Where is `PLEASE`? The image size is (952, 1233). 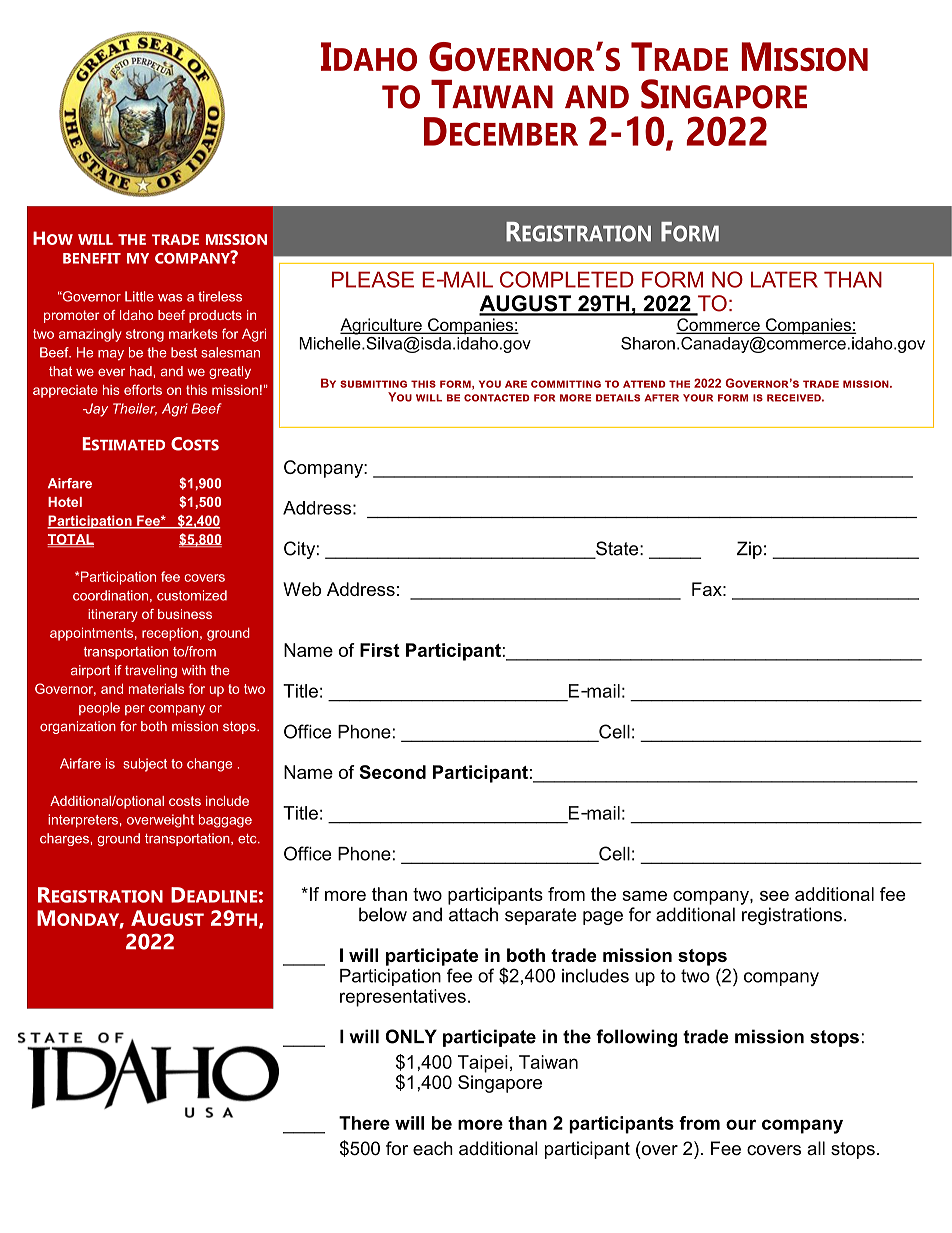
PLEASE is located at coordinates (373, 279).
